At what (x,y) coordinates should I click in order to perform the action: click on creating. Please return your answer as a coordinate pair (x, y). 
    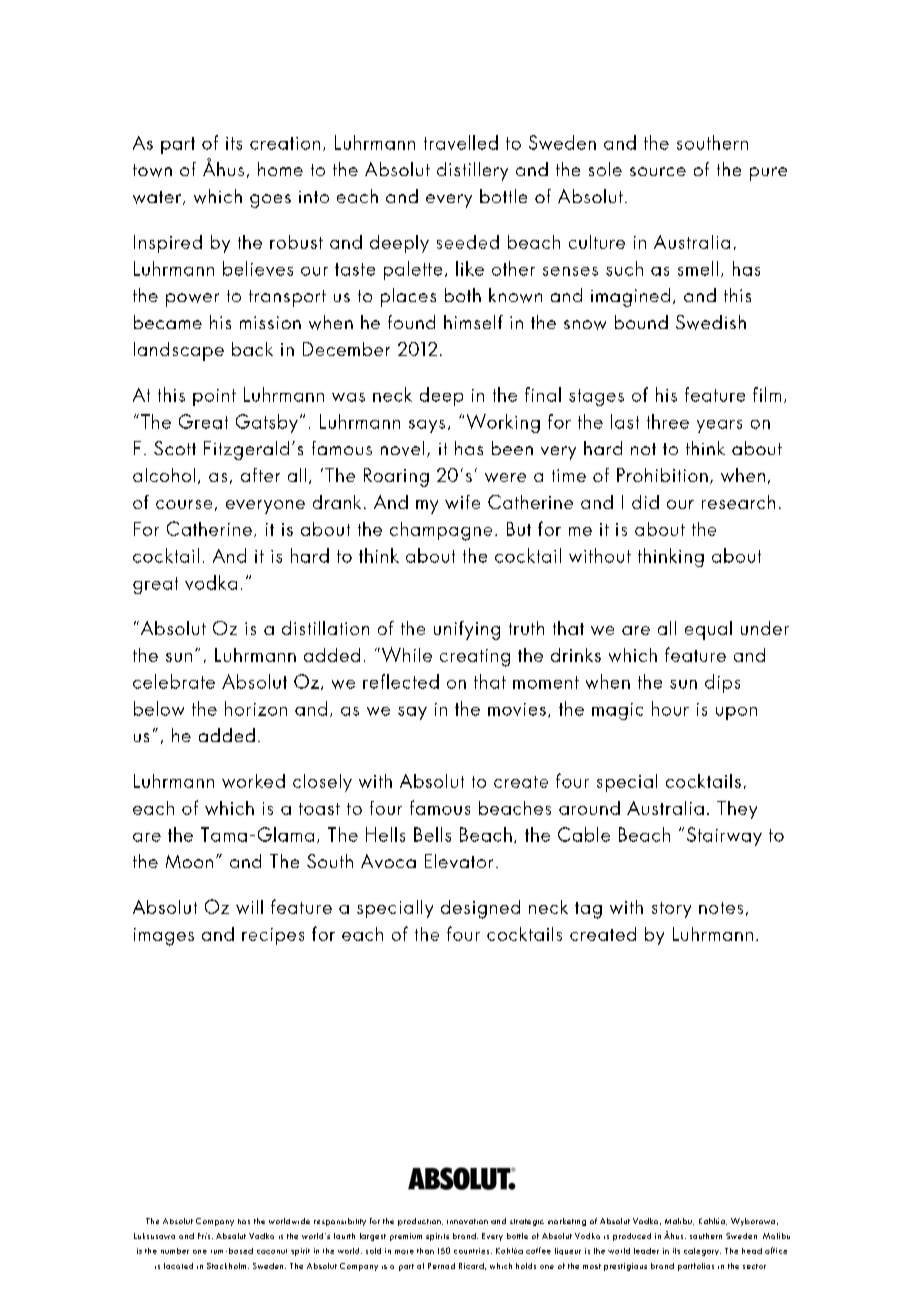
    Looking at the image, I should click on (475, 658).
